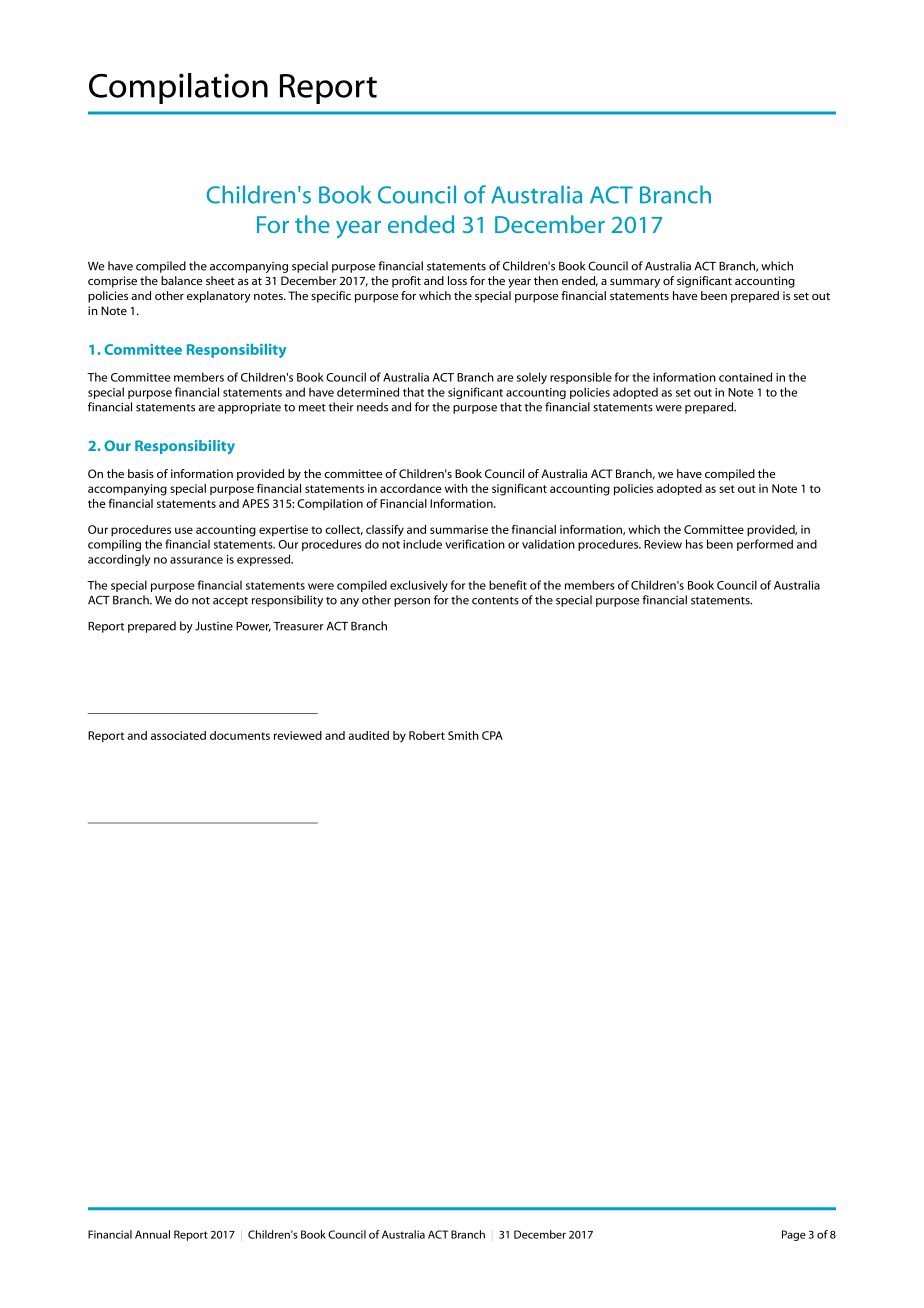 This screenshot has height=1308, width=924. I want to click on loss, so click(457, 280).
